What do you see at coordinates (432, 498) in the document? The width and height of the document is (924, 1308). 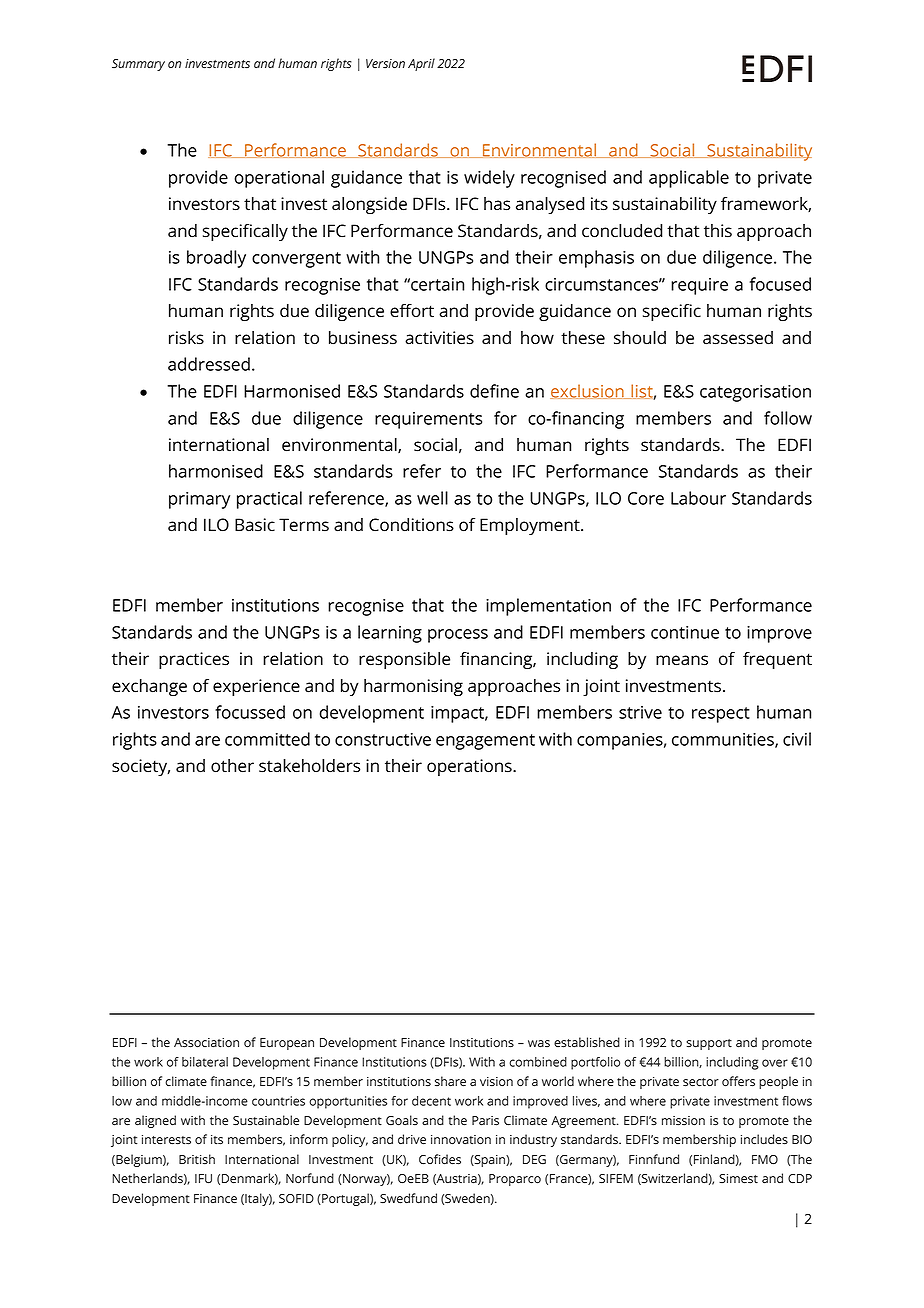 I see `well` at bounding box center [432, 498].
